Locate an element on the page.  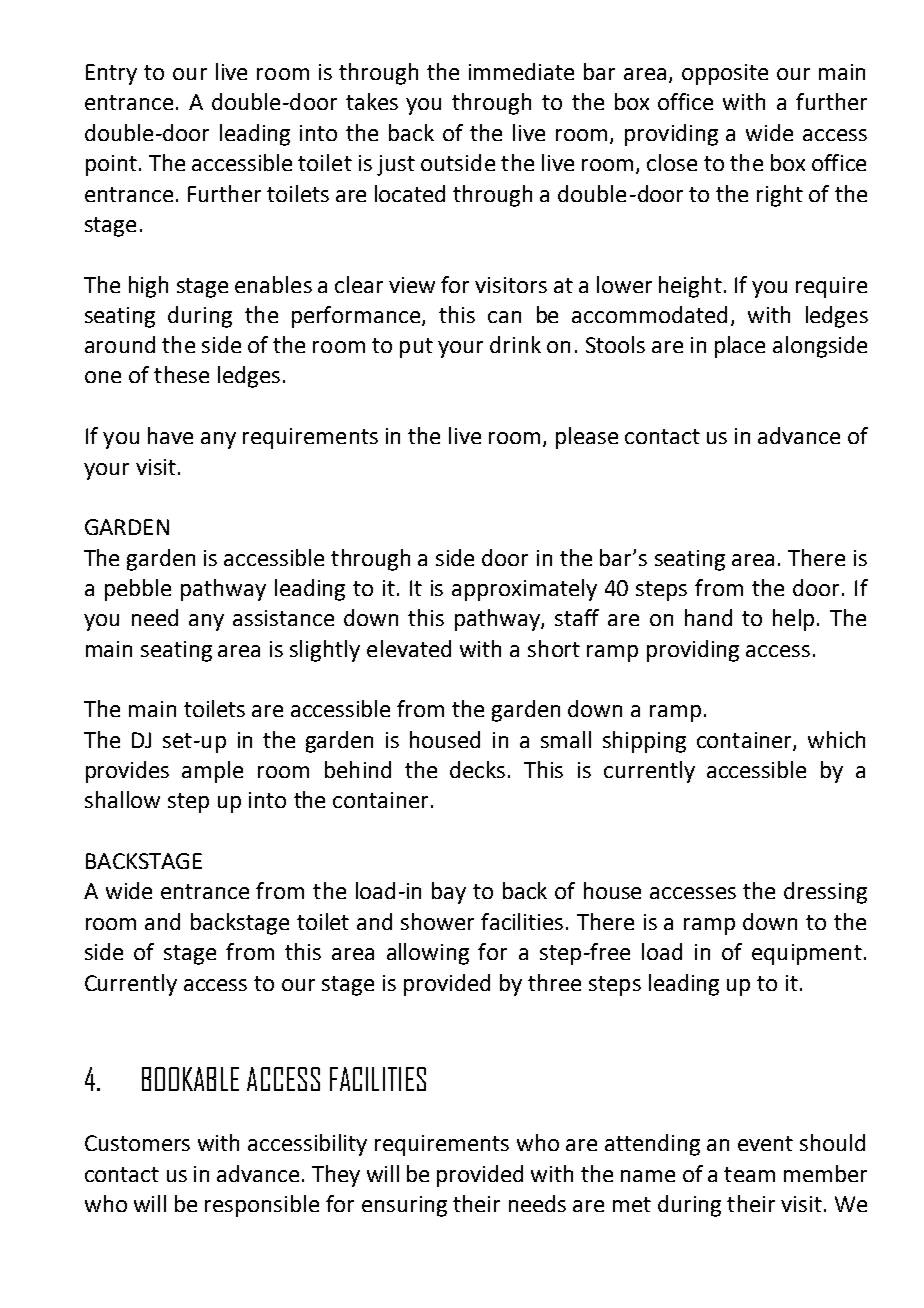
Entry is located at coordinates (111, 74).
